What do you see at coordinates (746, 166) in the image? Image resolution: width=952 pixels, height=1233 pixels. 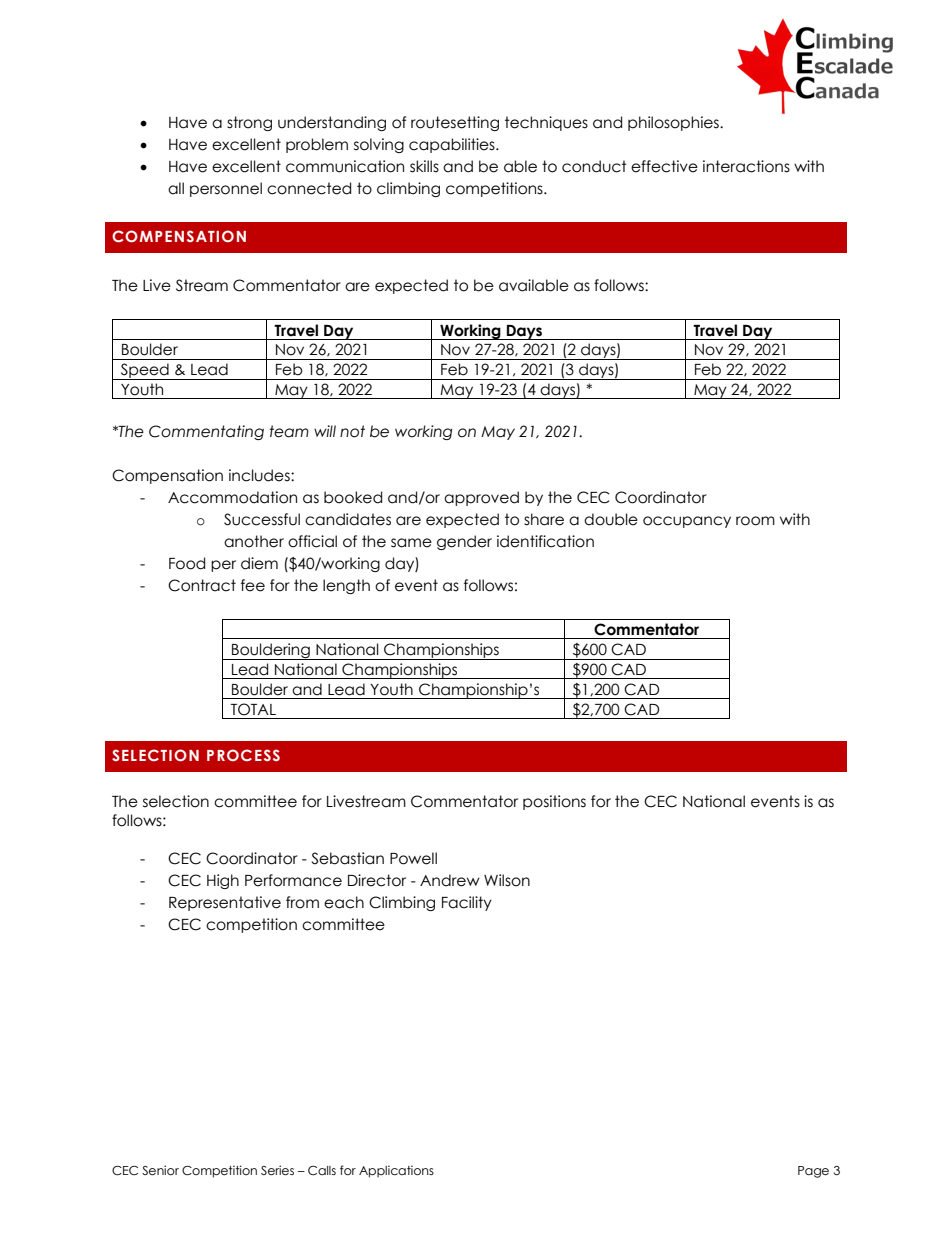 I see `interactions` at bounding box center [746, 166].
